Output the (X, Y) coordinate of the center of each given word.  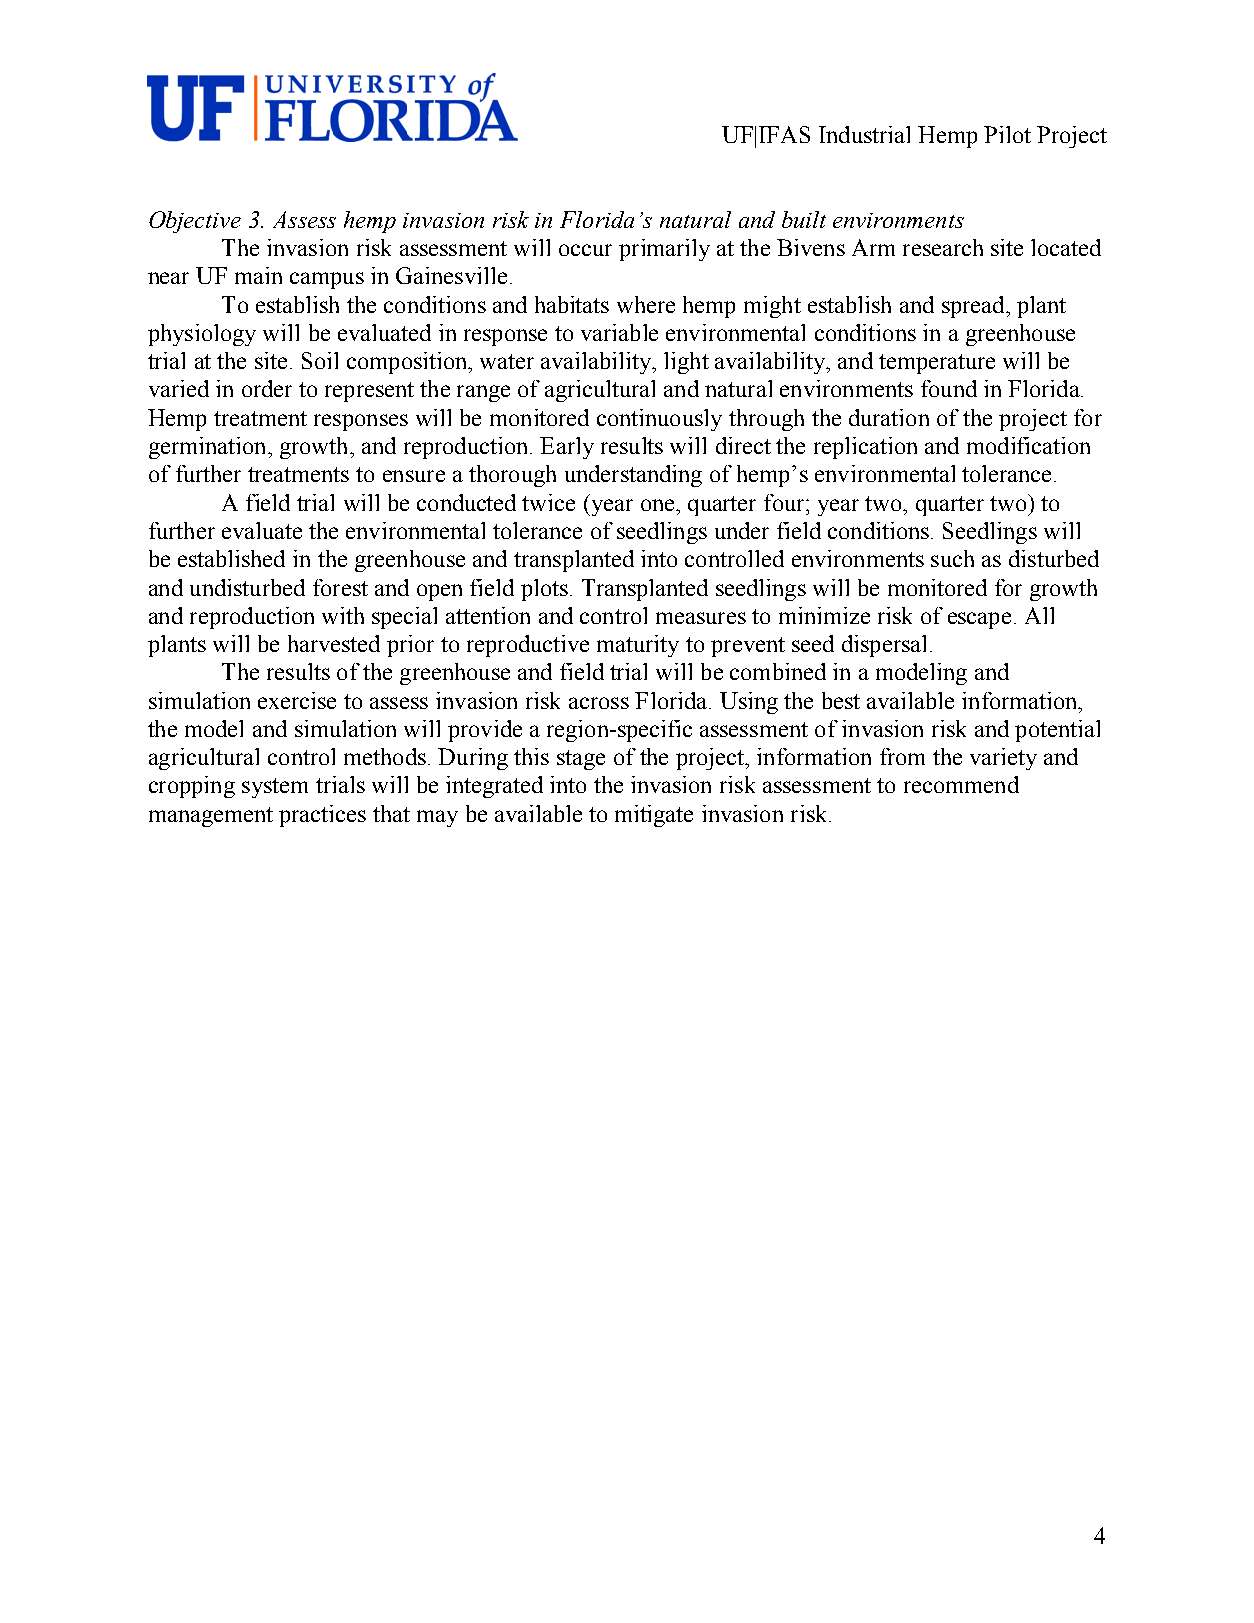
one (659, 505)
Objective (195, 222)
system (275, 788)
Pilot (1007, 134)
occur (585, 250)
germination (209, 448)
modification (1028, 445)
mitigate (654, 816)
